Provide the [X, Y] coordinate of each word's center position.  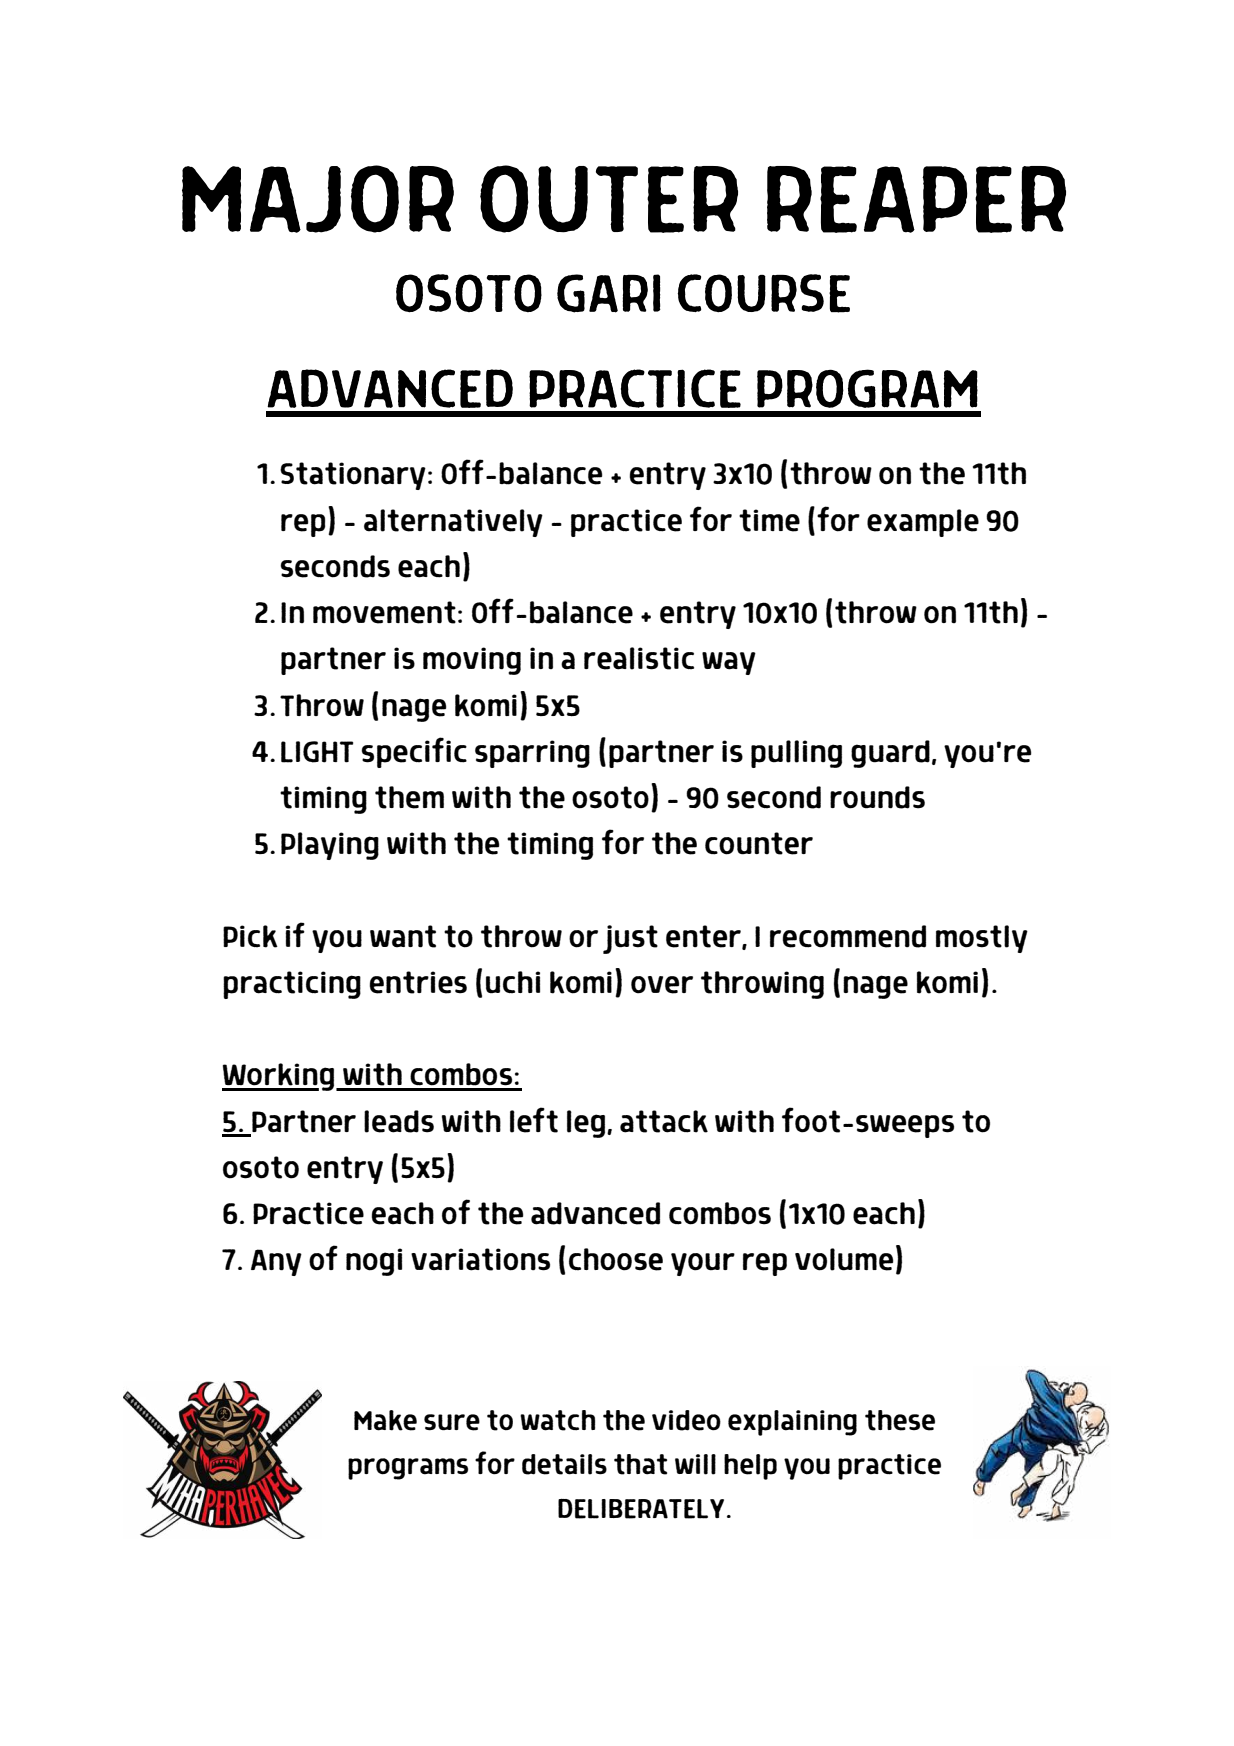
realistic [639, 658]
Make [385, 1420]
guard [890, 754]
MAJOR [318, 199]
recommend [848, 936]
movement [384, 612]
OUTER [609, 199]
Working [279, 1077]
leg [587, 1124]
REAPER [916, 199]
